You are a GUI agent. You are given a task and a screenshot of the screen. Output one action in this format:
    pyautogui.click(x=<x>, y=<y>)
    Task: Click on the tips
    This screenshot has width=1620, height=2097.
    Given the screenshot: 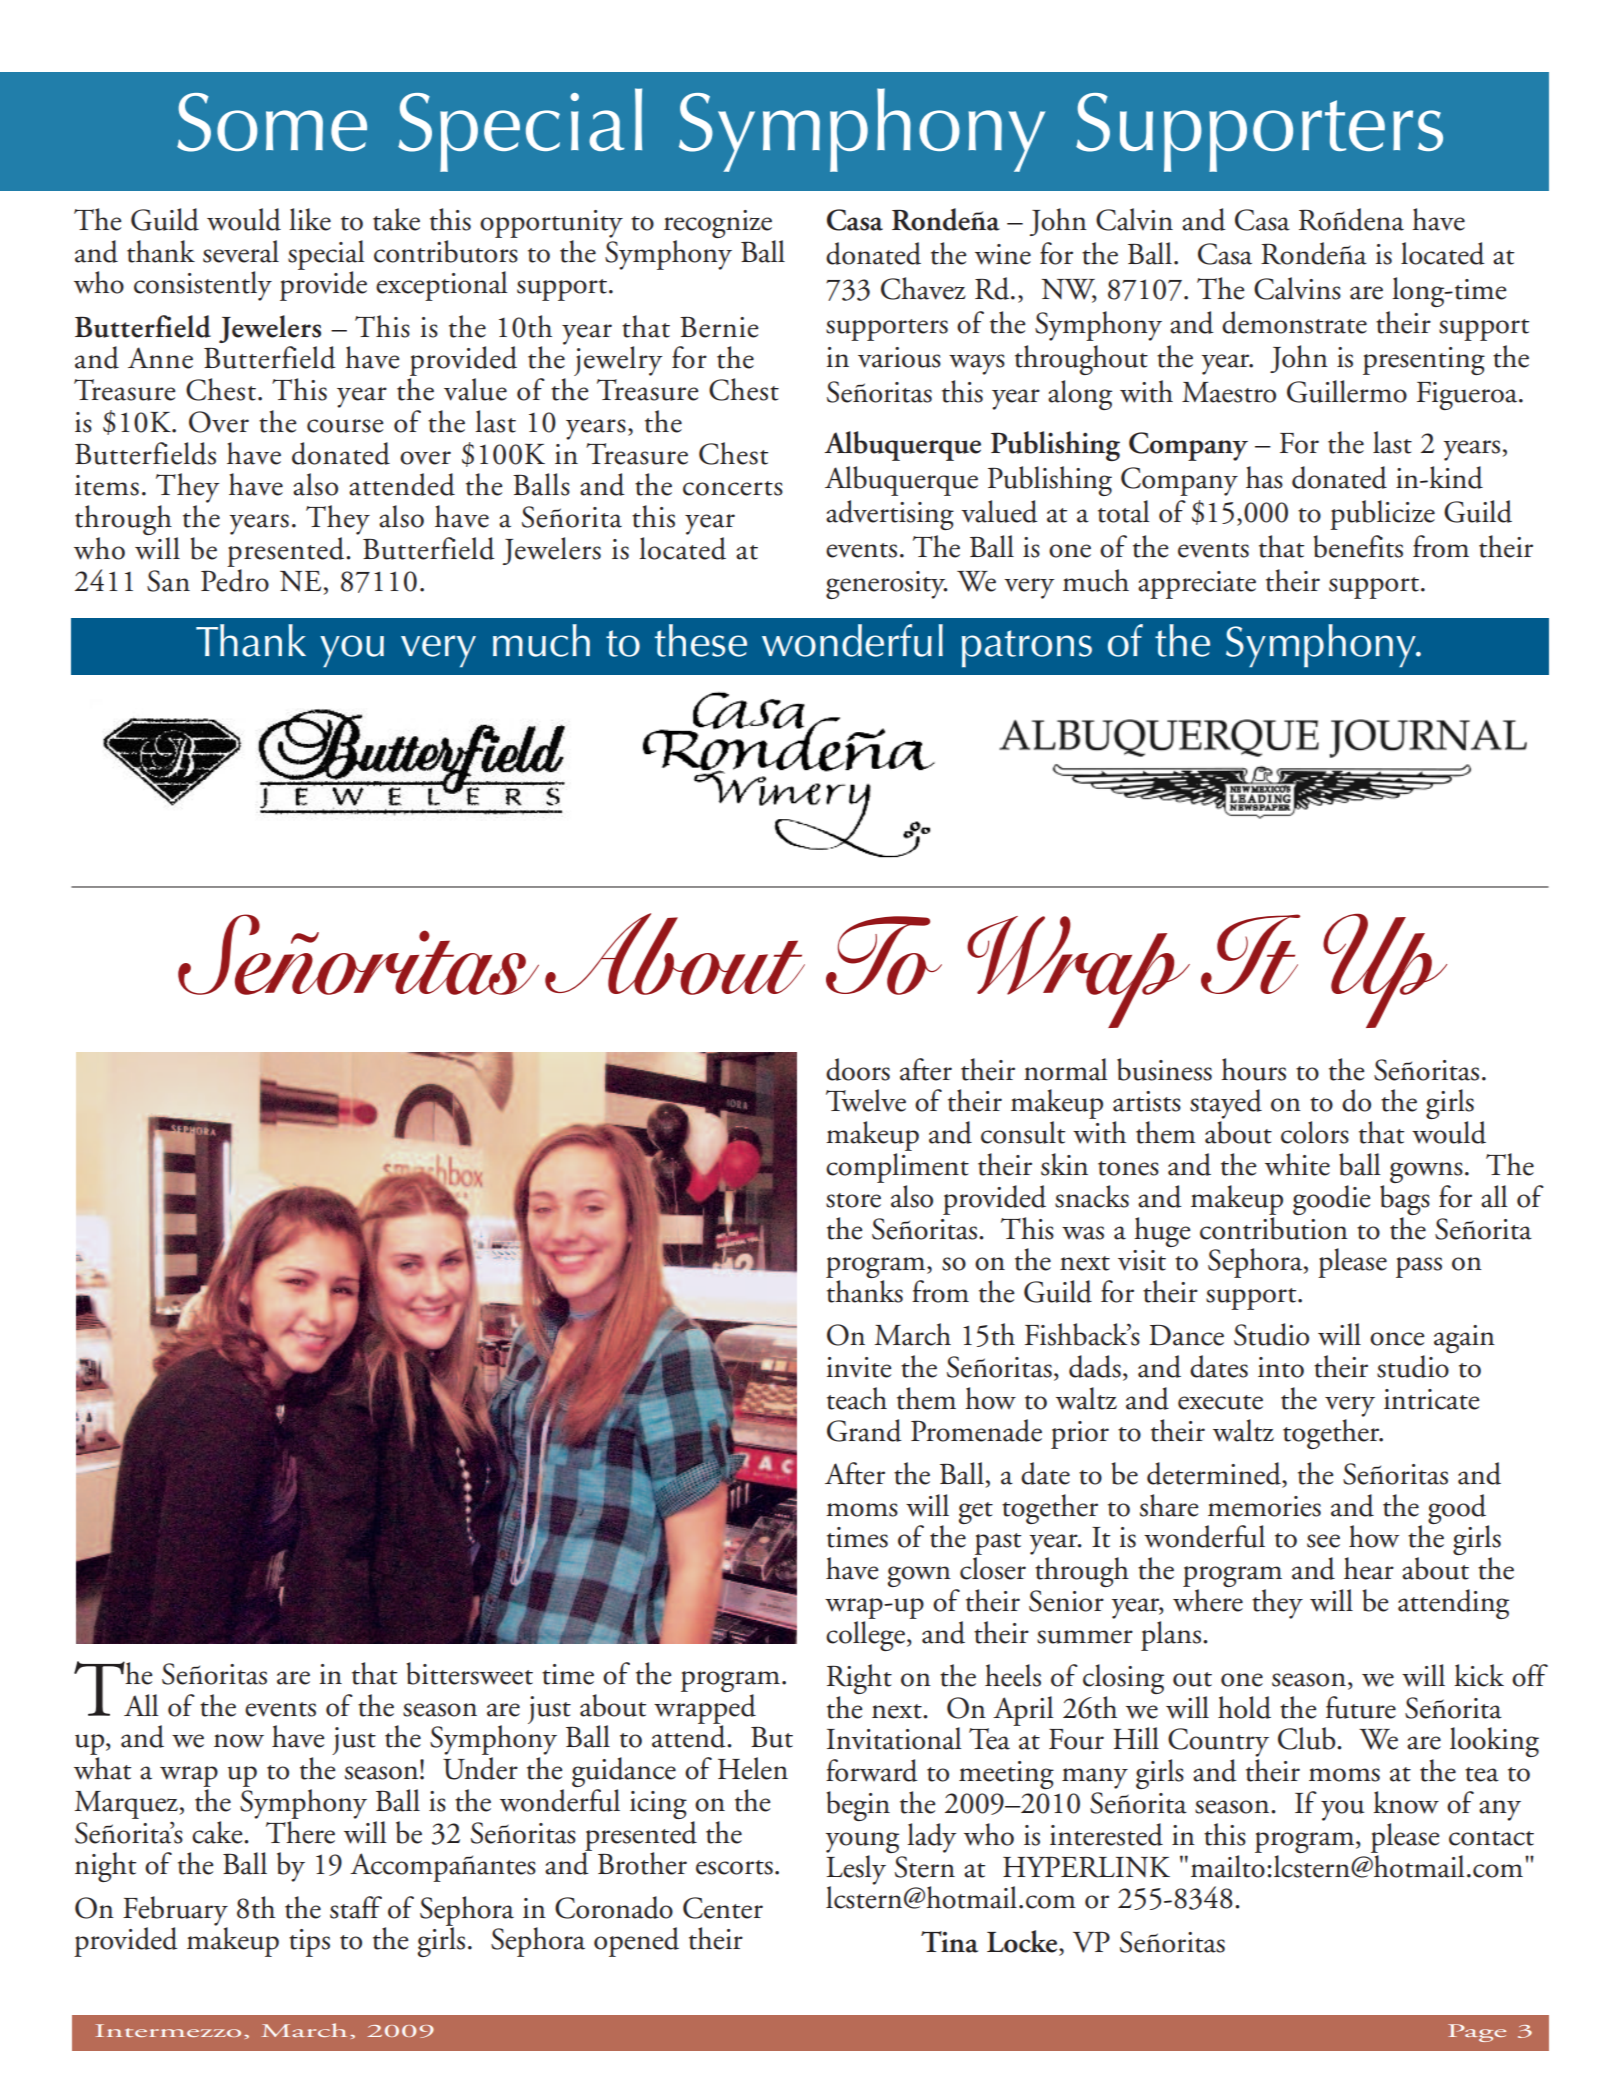 What is the action you would take?
    pyautogui.click(x=309, y=1943)
